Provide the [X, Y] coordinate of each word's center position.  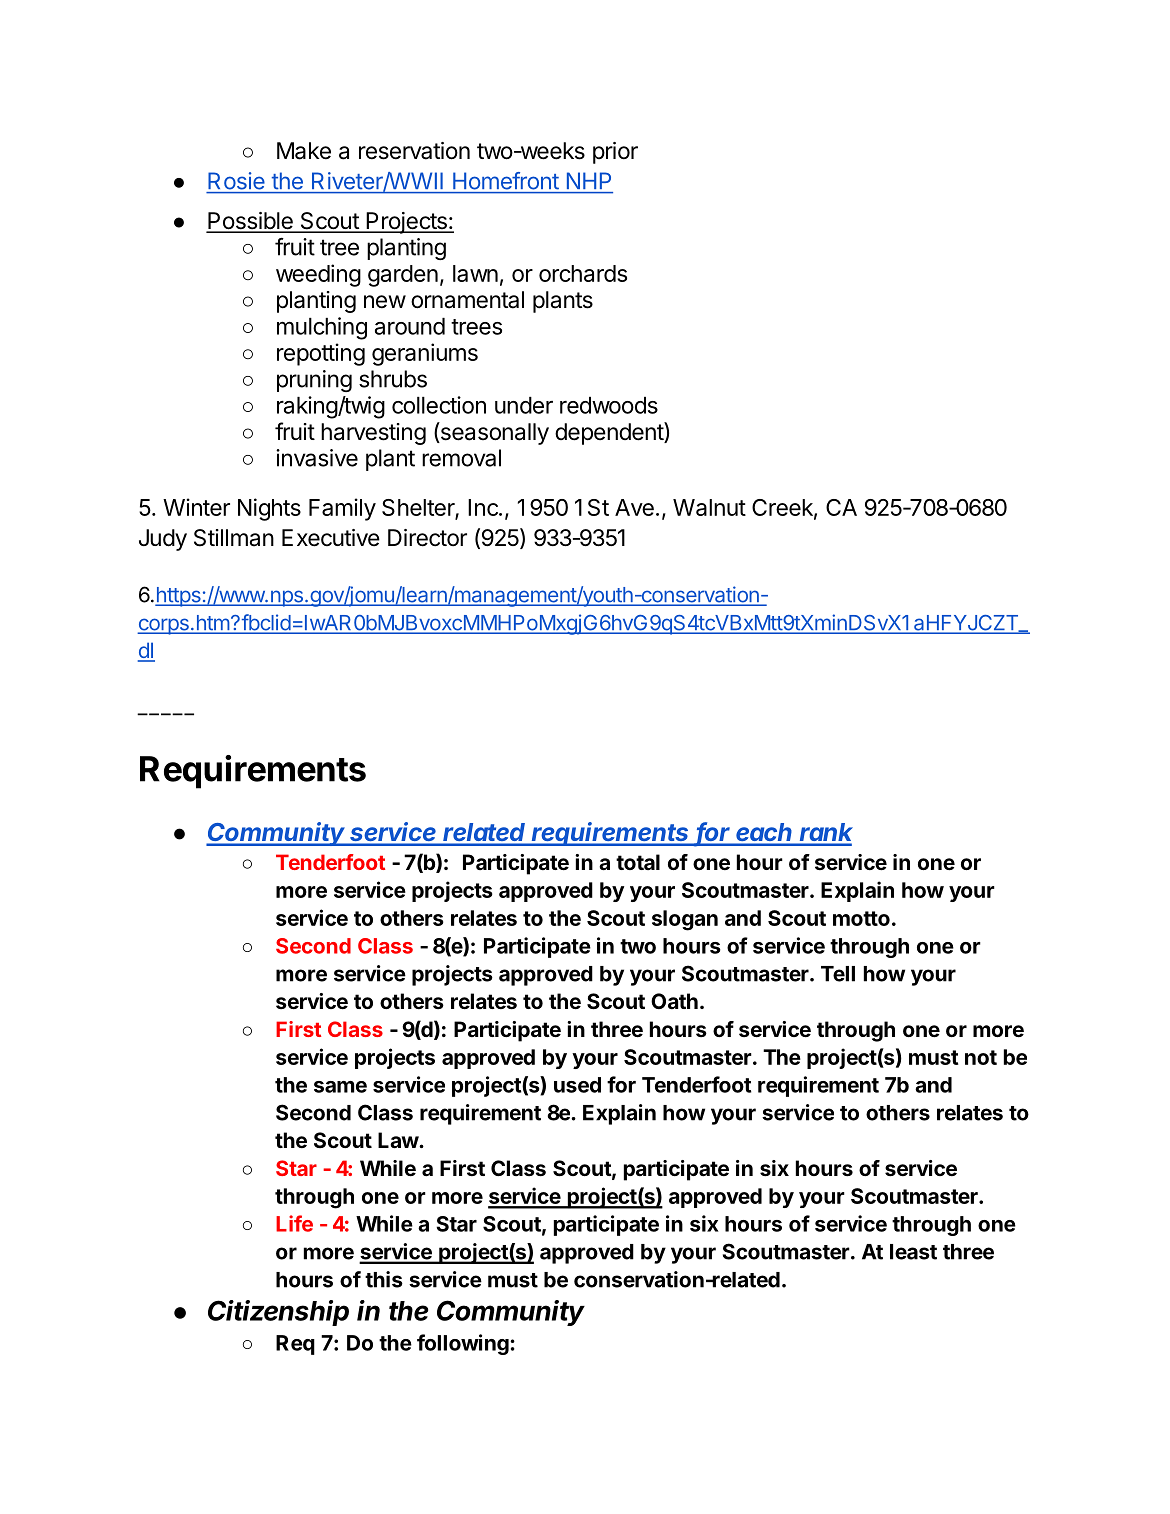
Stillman [234, 538]
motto [861, 918]
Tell [838, 974]
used [577, 1085]
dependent [610, 433]
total [638, 862]
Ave [634, 507]
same [340, 1087]
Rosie [236, 181]
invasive [317, 458]
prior [615, 153]
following [464, 1344]
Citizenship [278, 1313]
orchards [583, 273]
